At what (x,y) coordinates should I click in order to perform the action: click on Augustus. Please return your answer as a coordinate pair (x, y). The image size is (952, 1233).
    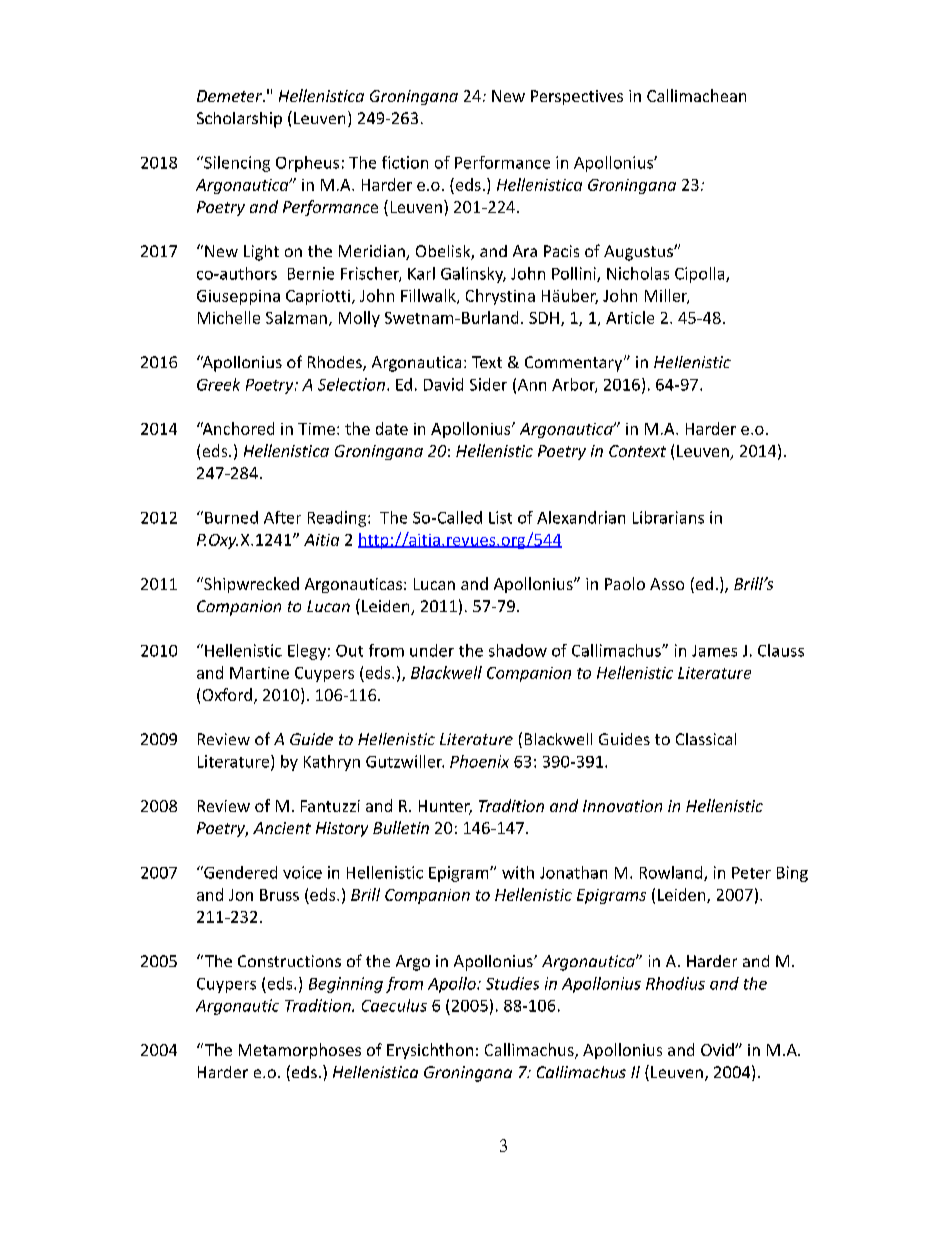
    Looking at the image, I should click on (639, 253).
